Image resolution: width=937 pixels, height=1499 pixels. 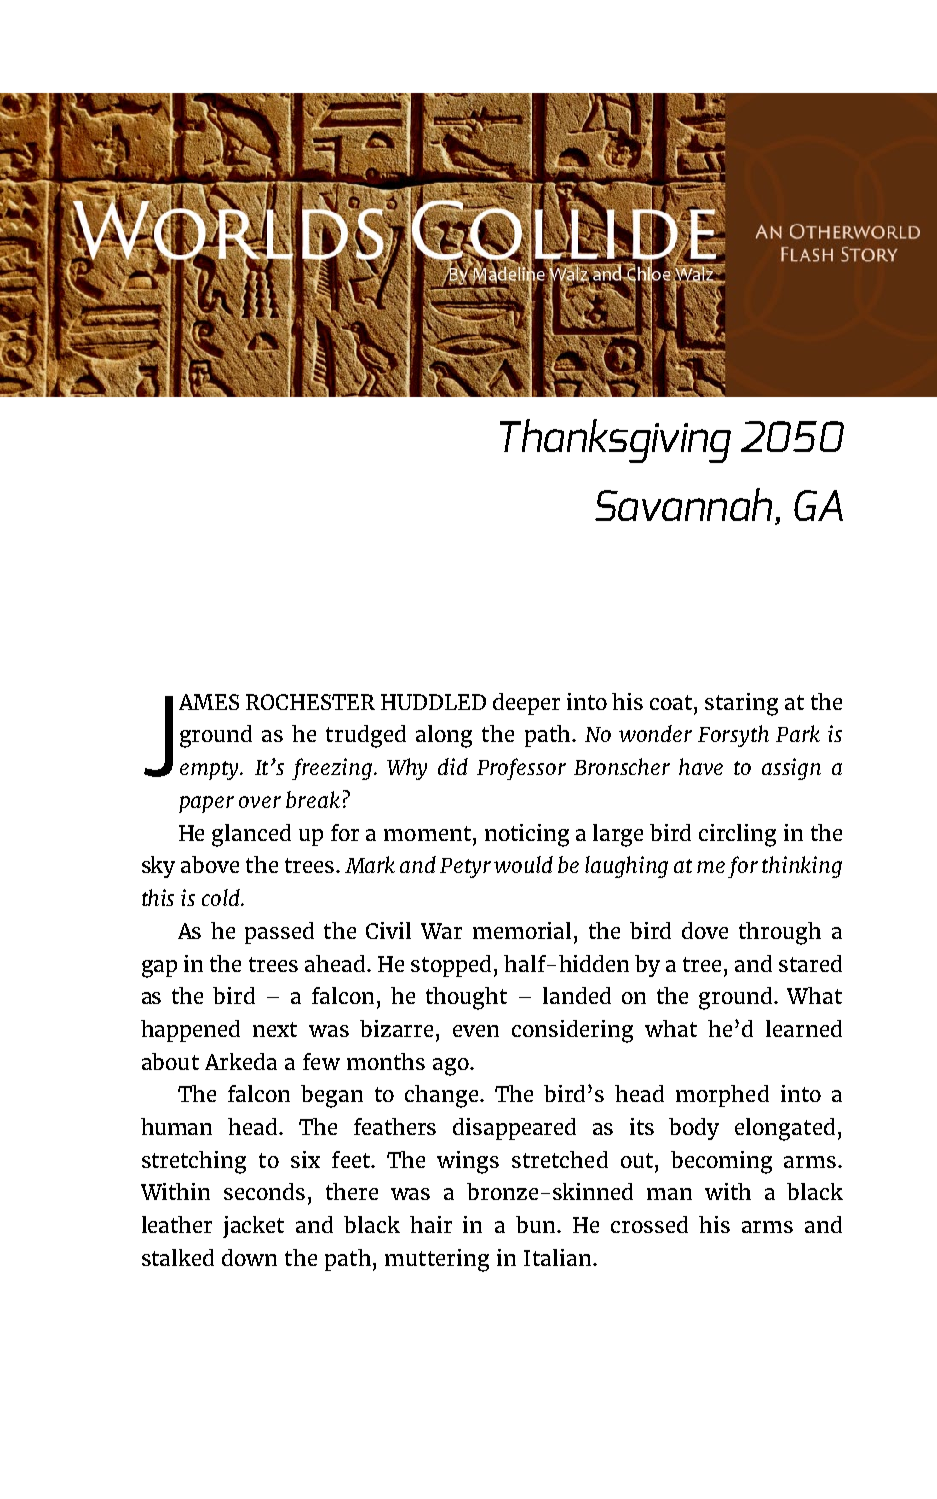 I want to click on staring, so click(x=741, y=704).
